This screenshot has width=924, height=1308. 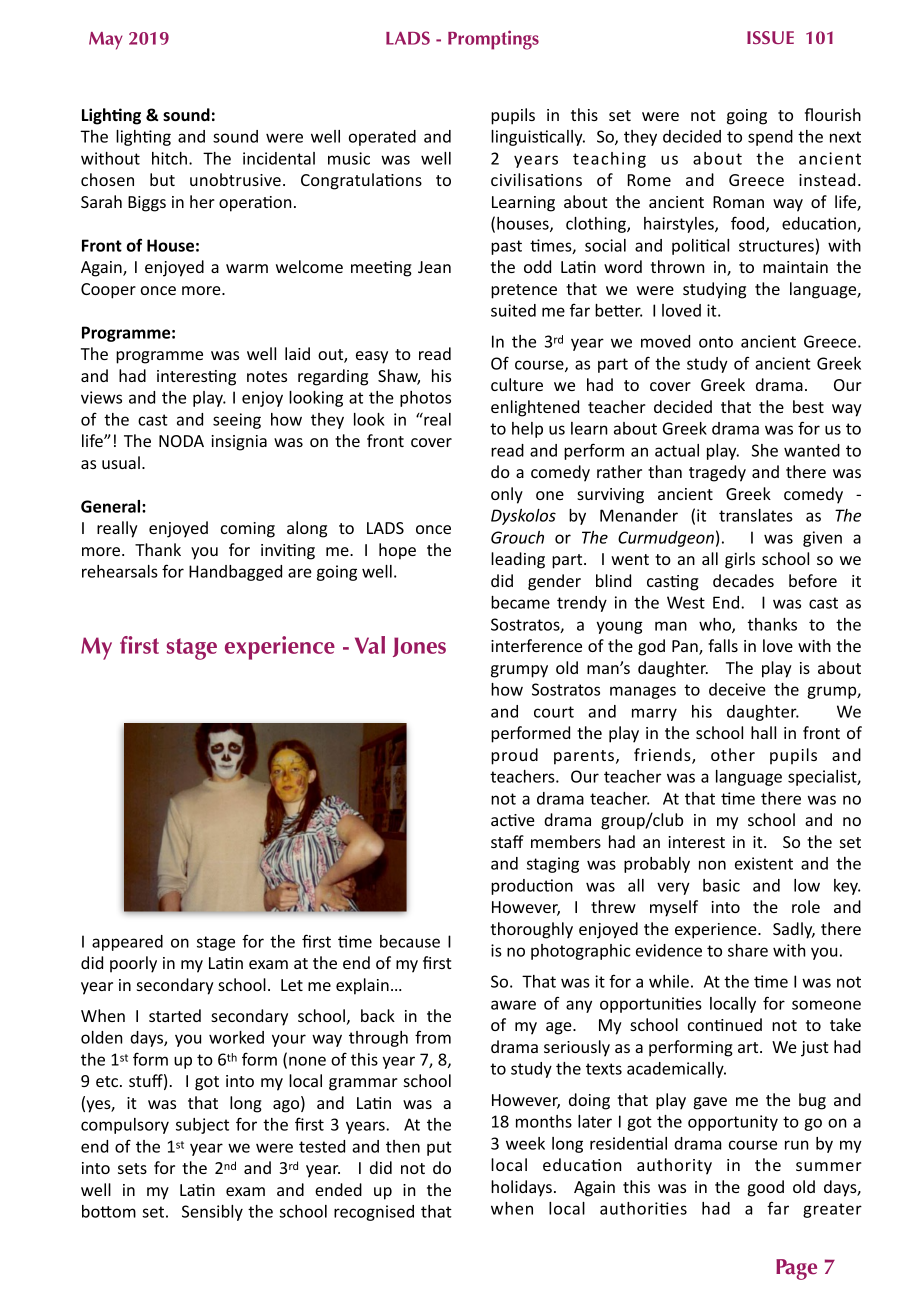 I want to click on ISSUE, so click(x=770, y=37).
